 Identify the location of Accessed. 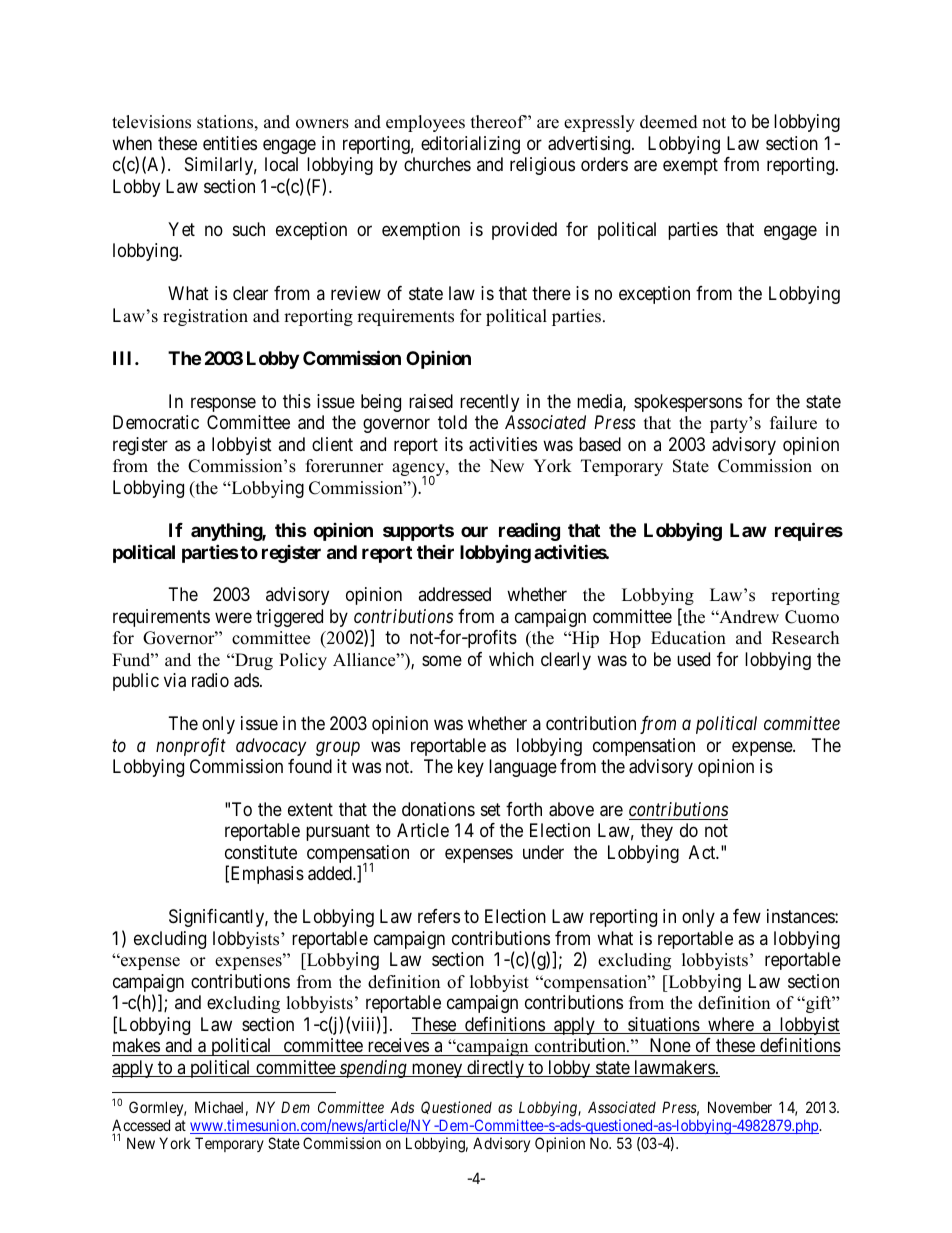
(141, 1126).
